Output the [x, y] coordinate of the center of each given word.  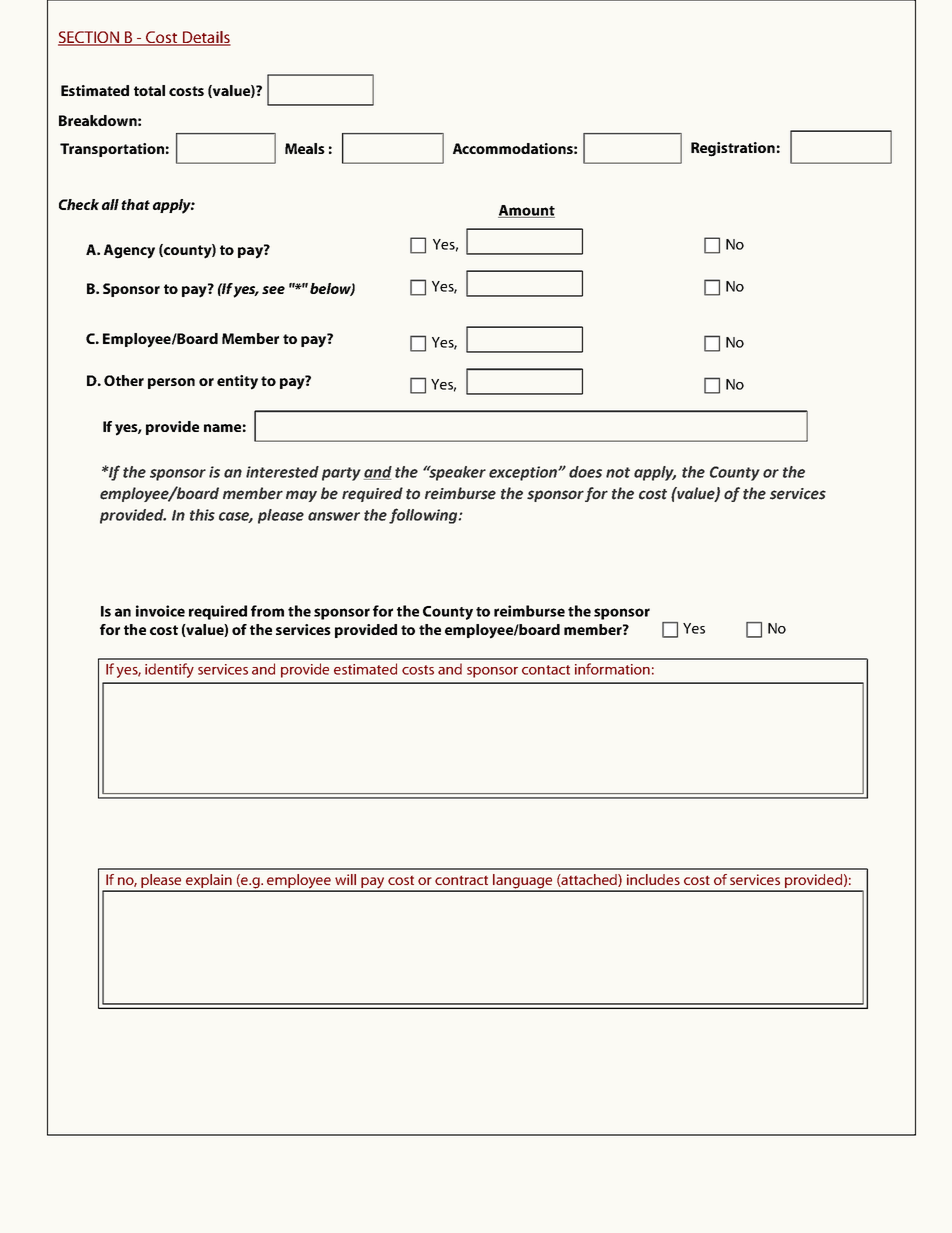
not [618, 472]
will [345, 879]
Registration [733, 149]
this [202, 515]
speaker [456, 473]
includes [653, 879]
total [149, 90]
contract [461, 880]
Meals [305, 148]
